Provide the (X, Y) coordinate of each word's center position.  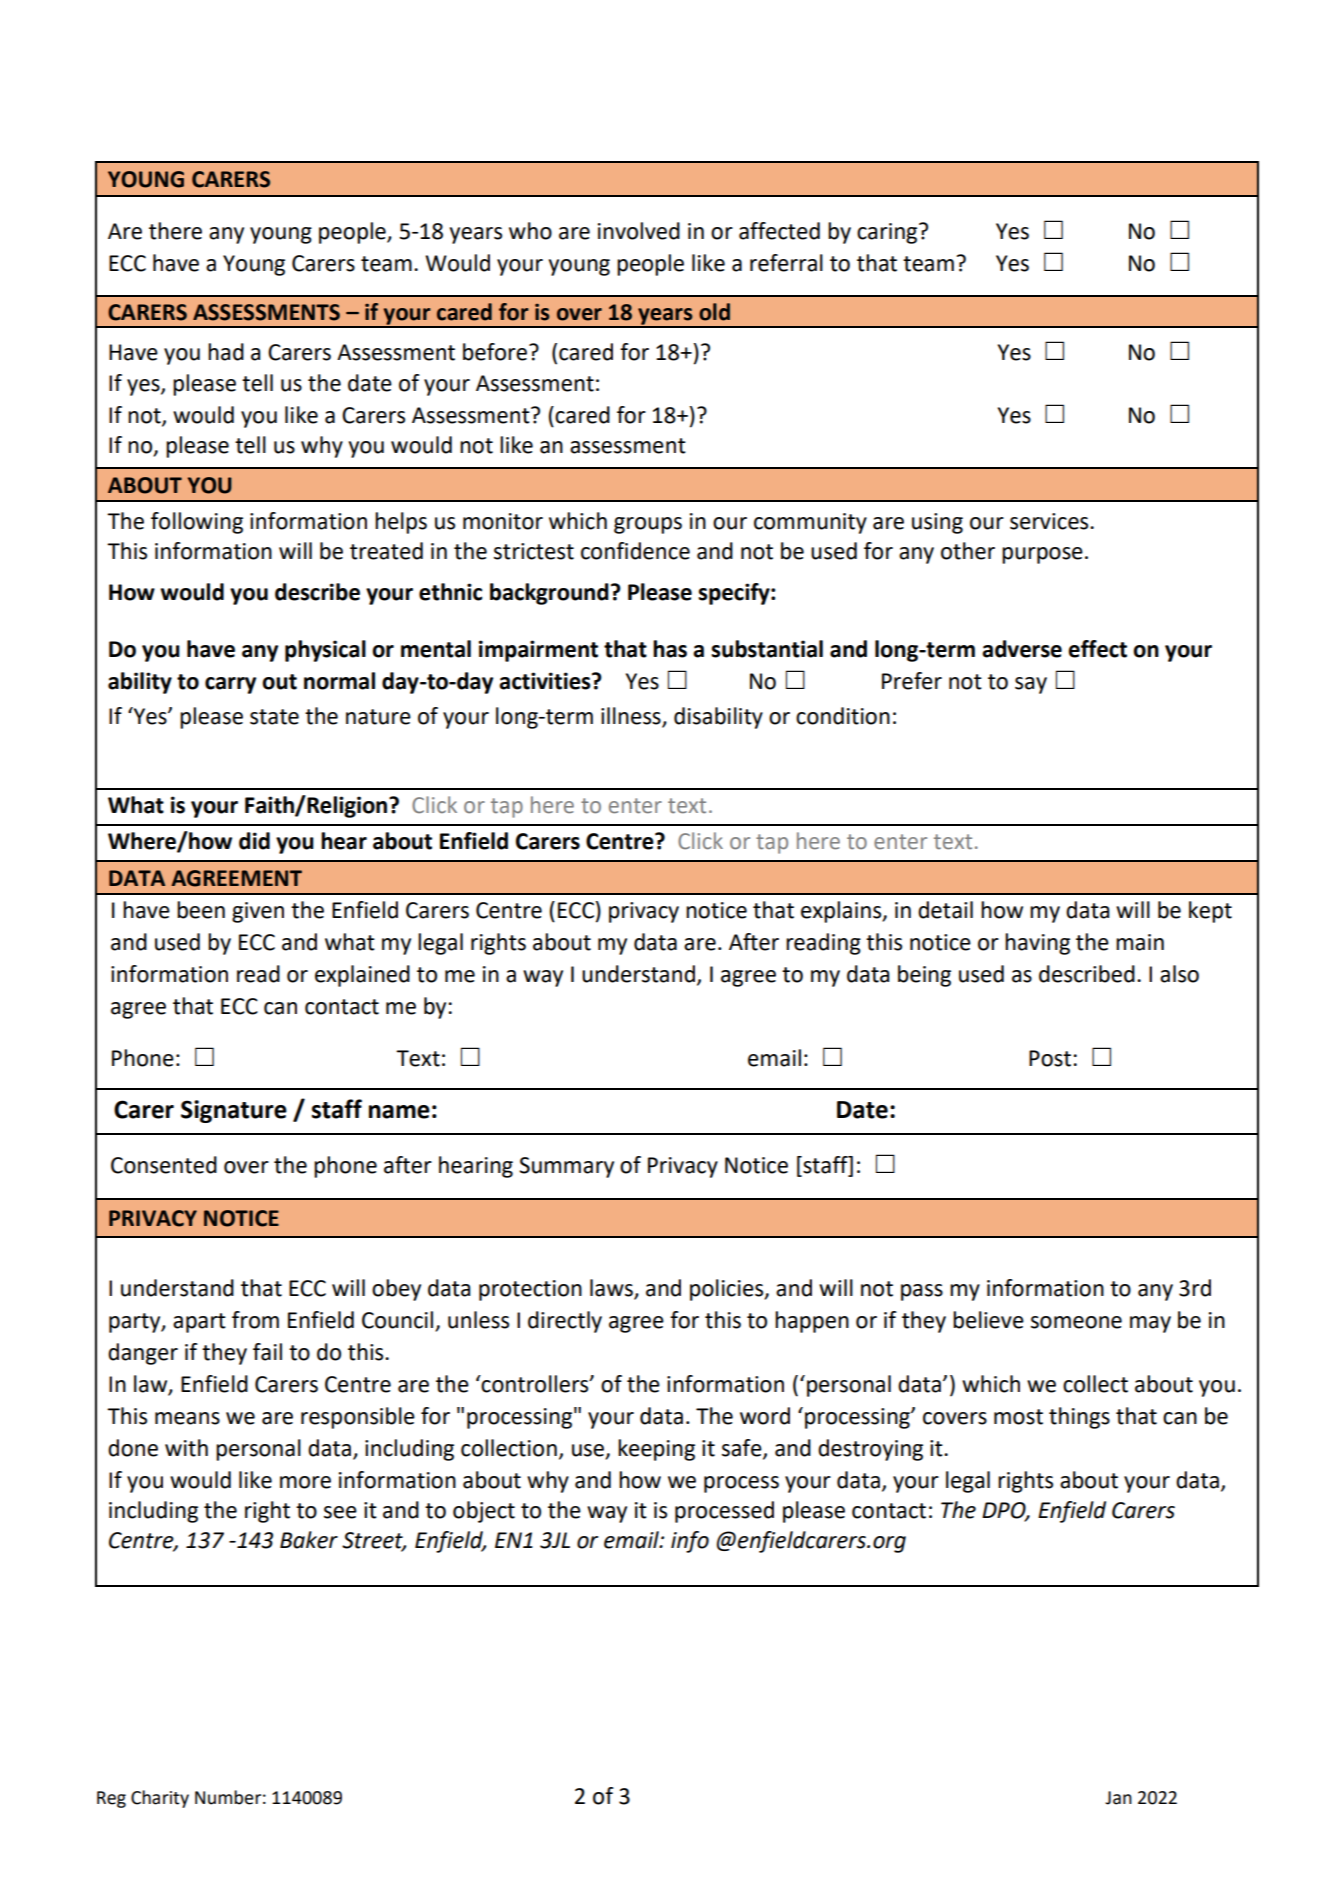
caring (888, 233)
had (226, 352)
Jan (1118, 1798)
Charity (160, 1799)
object (484, 1512)
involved (639, 231)
